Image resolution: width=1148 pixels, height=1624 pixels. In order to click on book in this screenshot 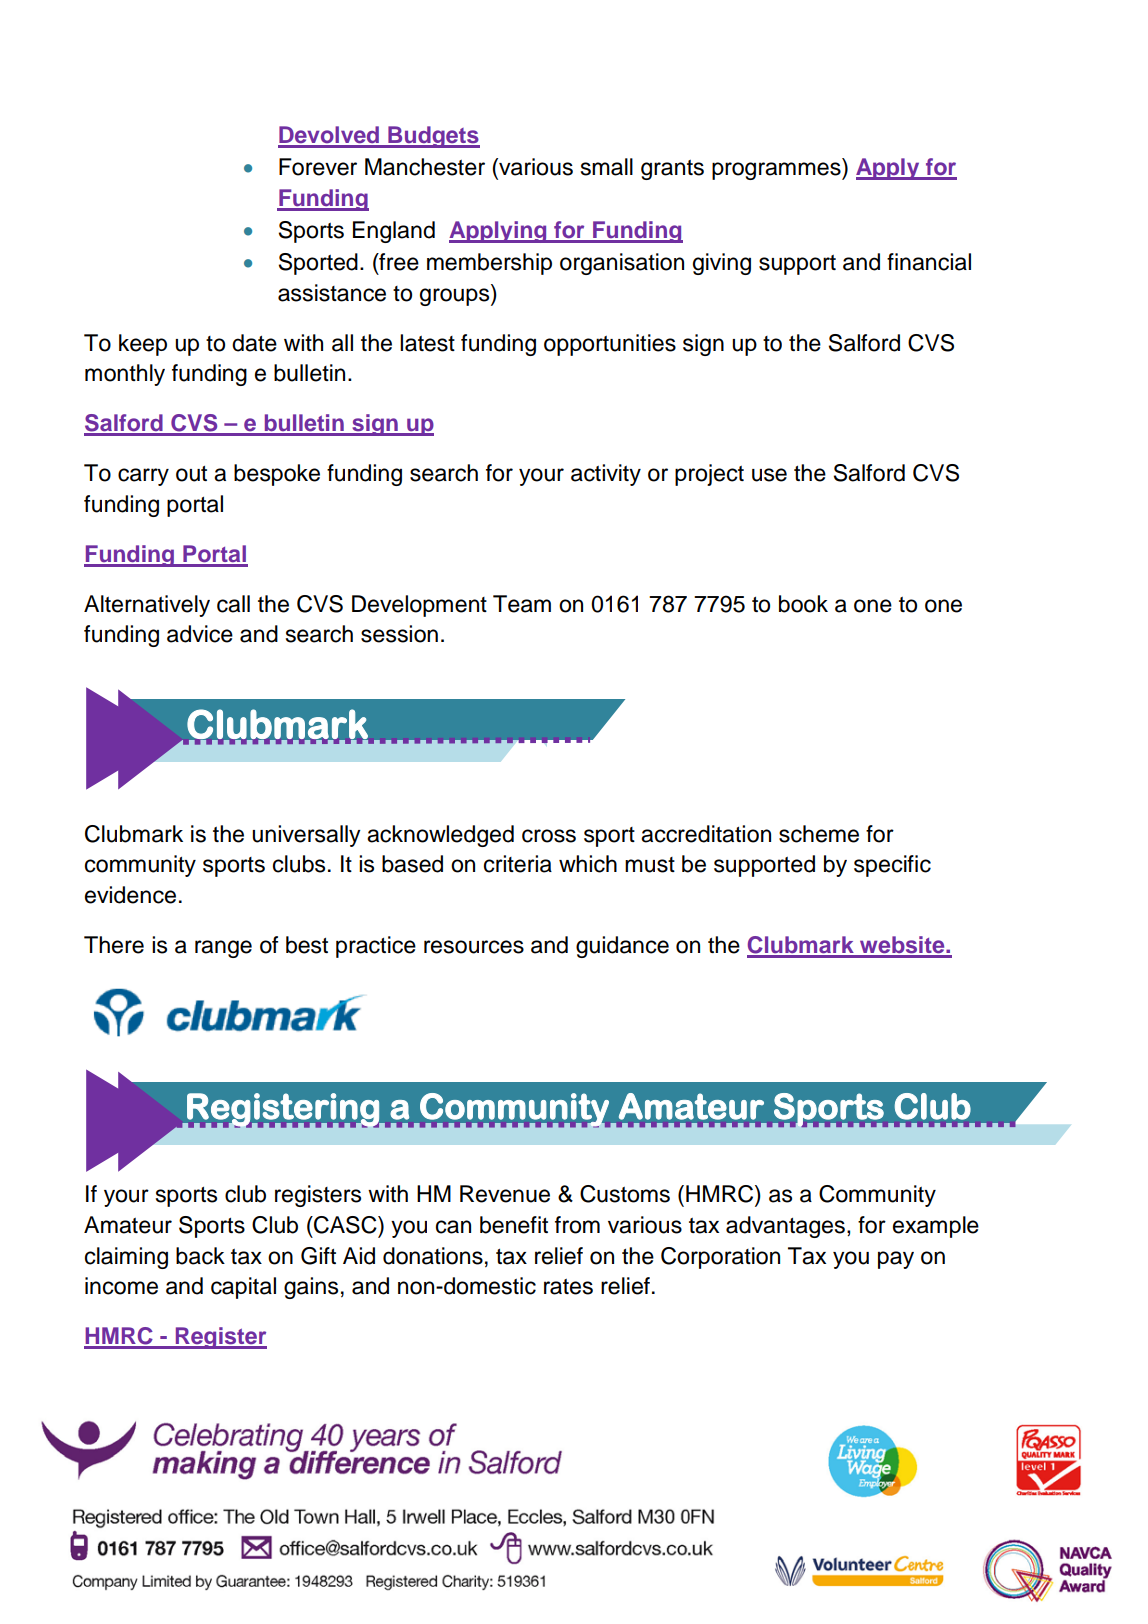, I will do `click(803, 604)`.
